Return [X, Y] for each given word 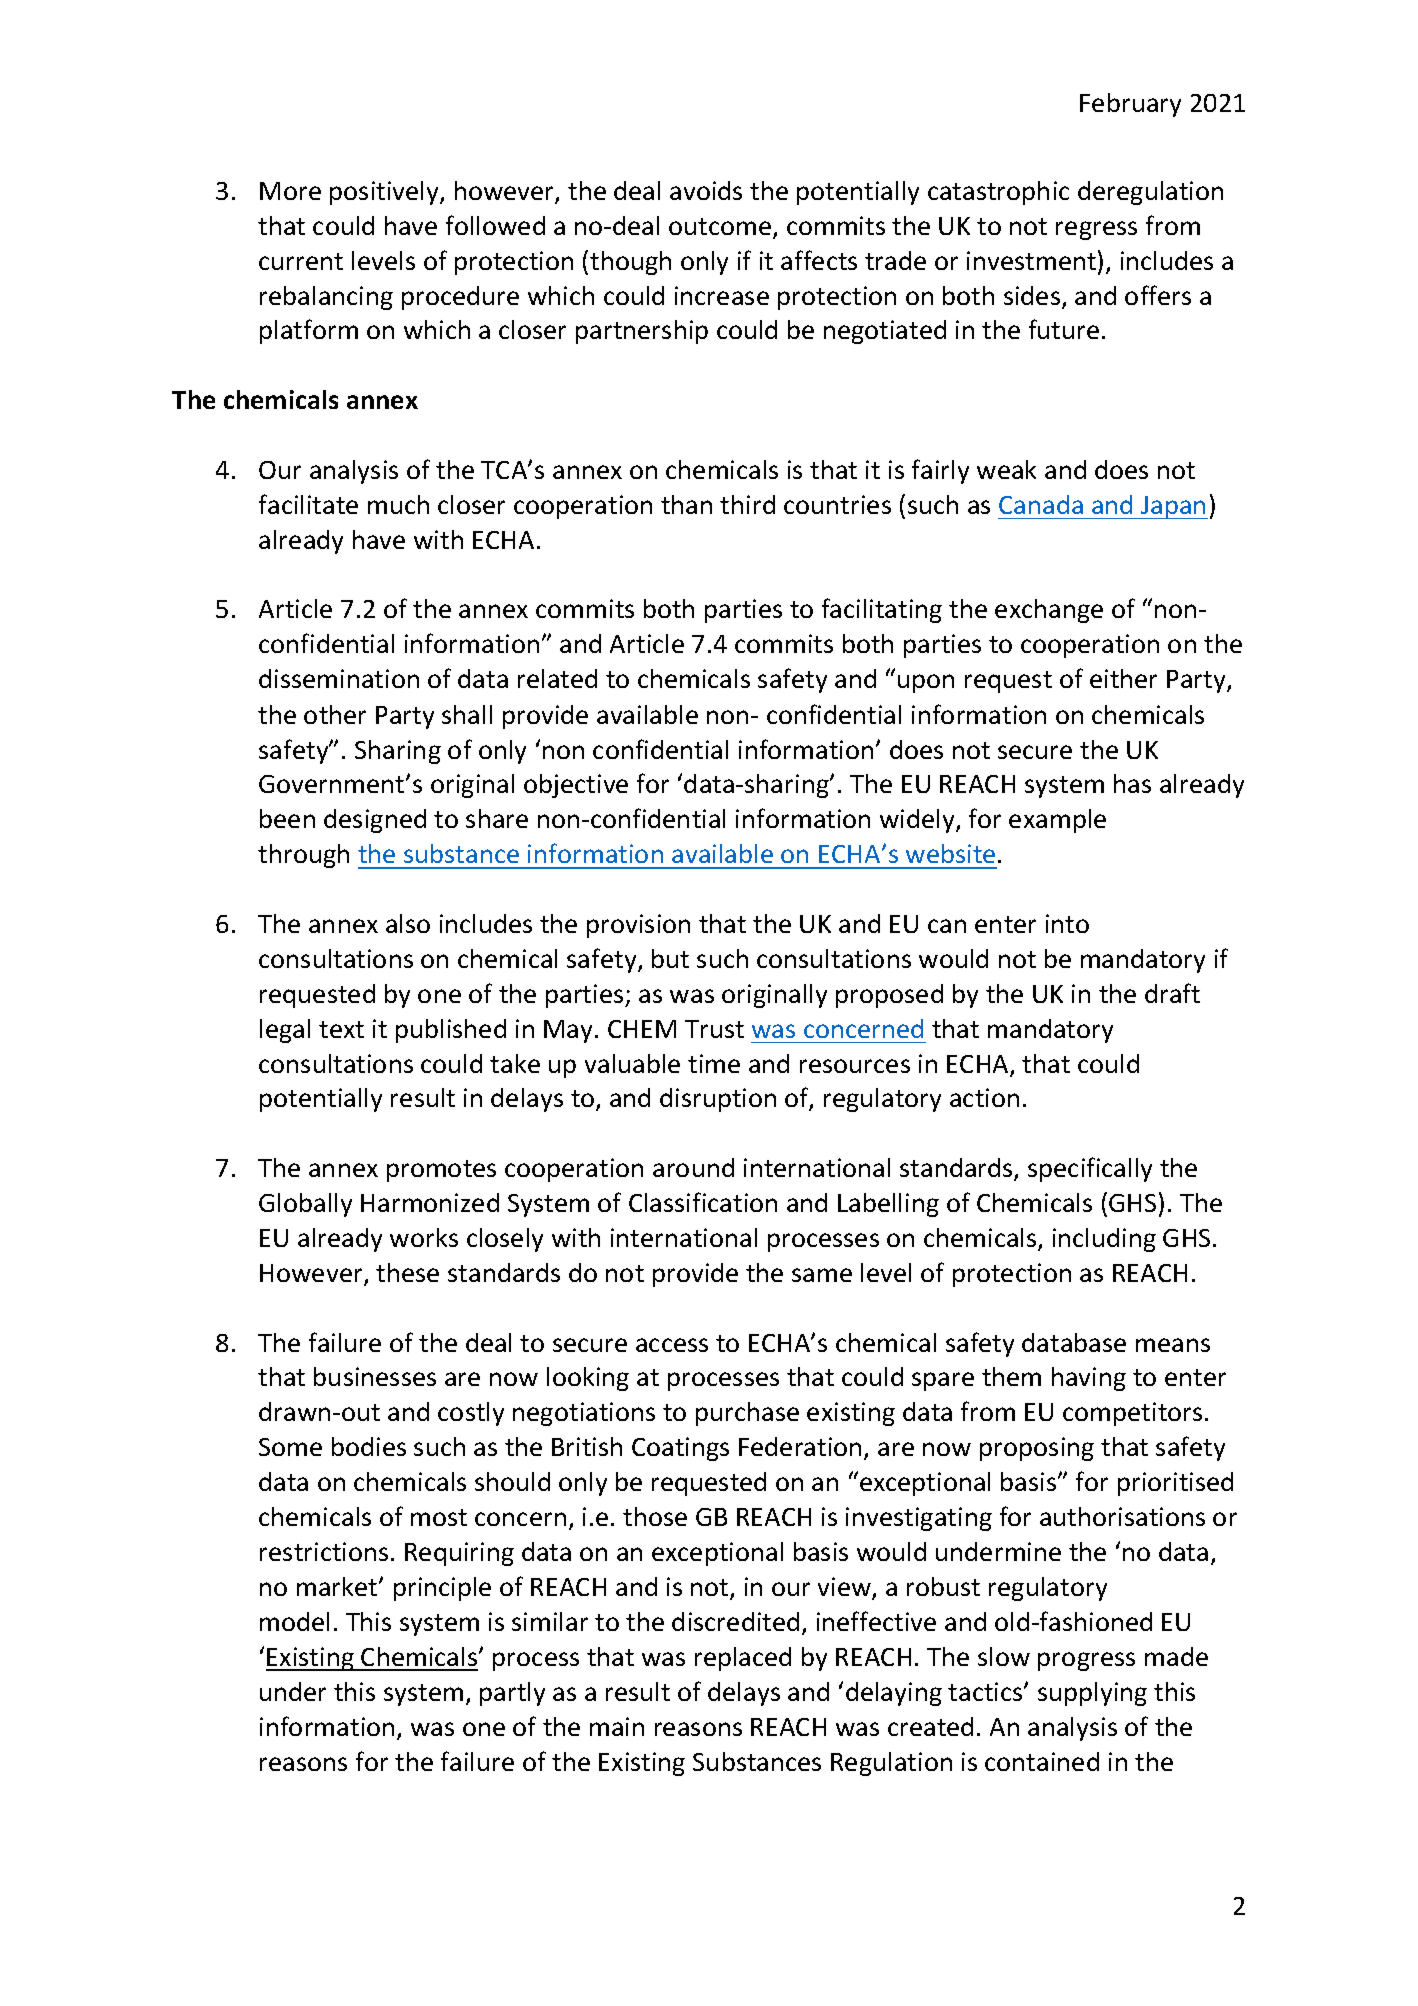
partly [512, 1694]
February [1130, 105]
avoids [706, 190]
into [1067, 923]
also [408, 923]
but [670, 958]
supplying [1092, 1694]
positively [385, 193]
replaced [743, 1659]
